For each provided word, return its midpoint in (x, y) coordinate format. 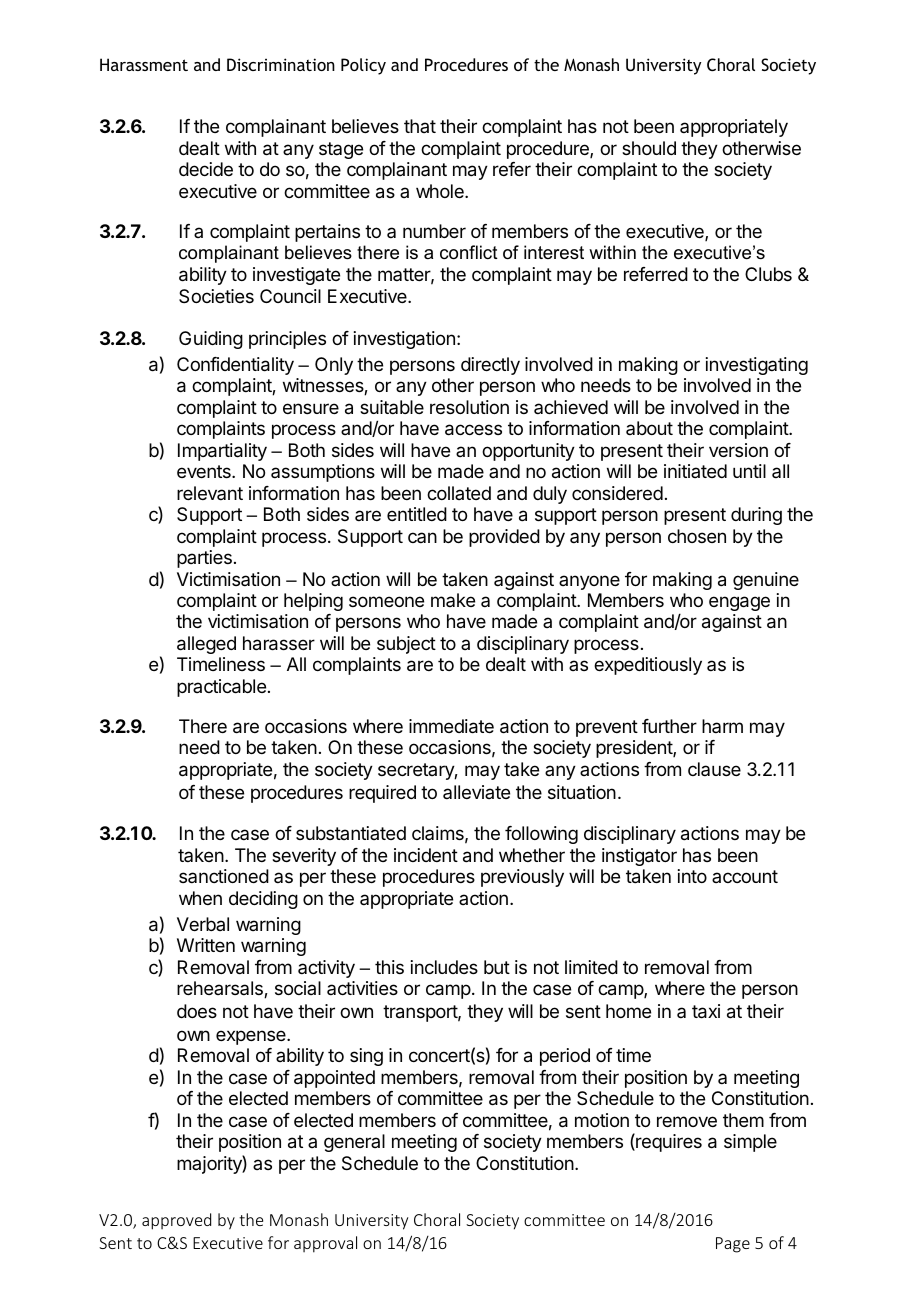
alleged (206, 645)
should (649, 148)
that (420, 126)
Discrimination (281, 64)
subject (406, 645)
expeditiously (648, 666)
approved (176, 1221)
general (354, 1143)
